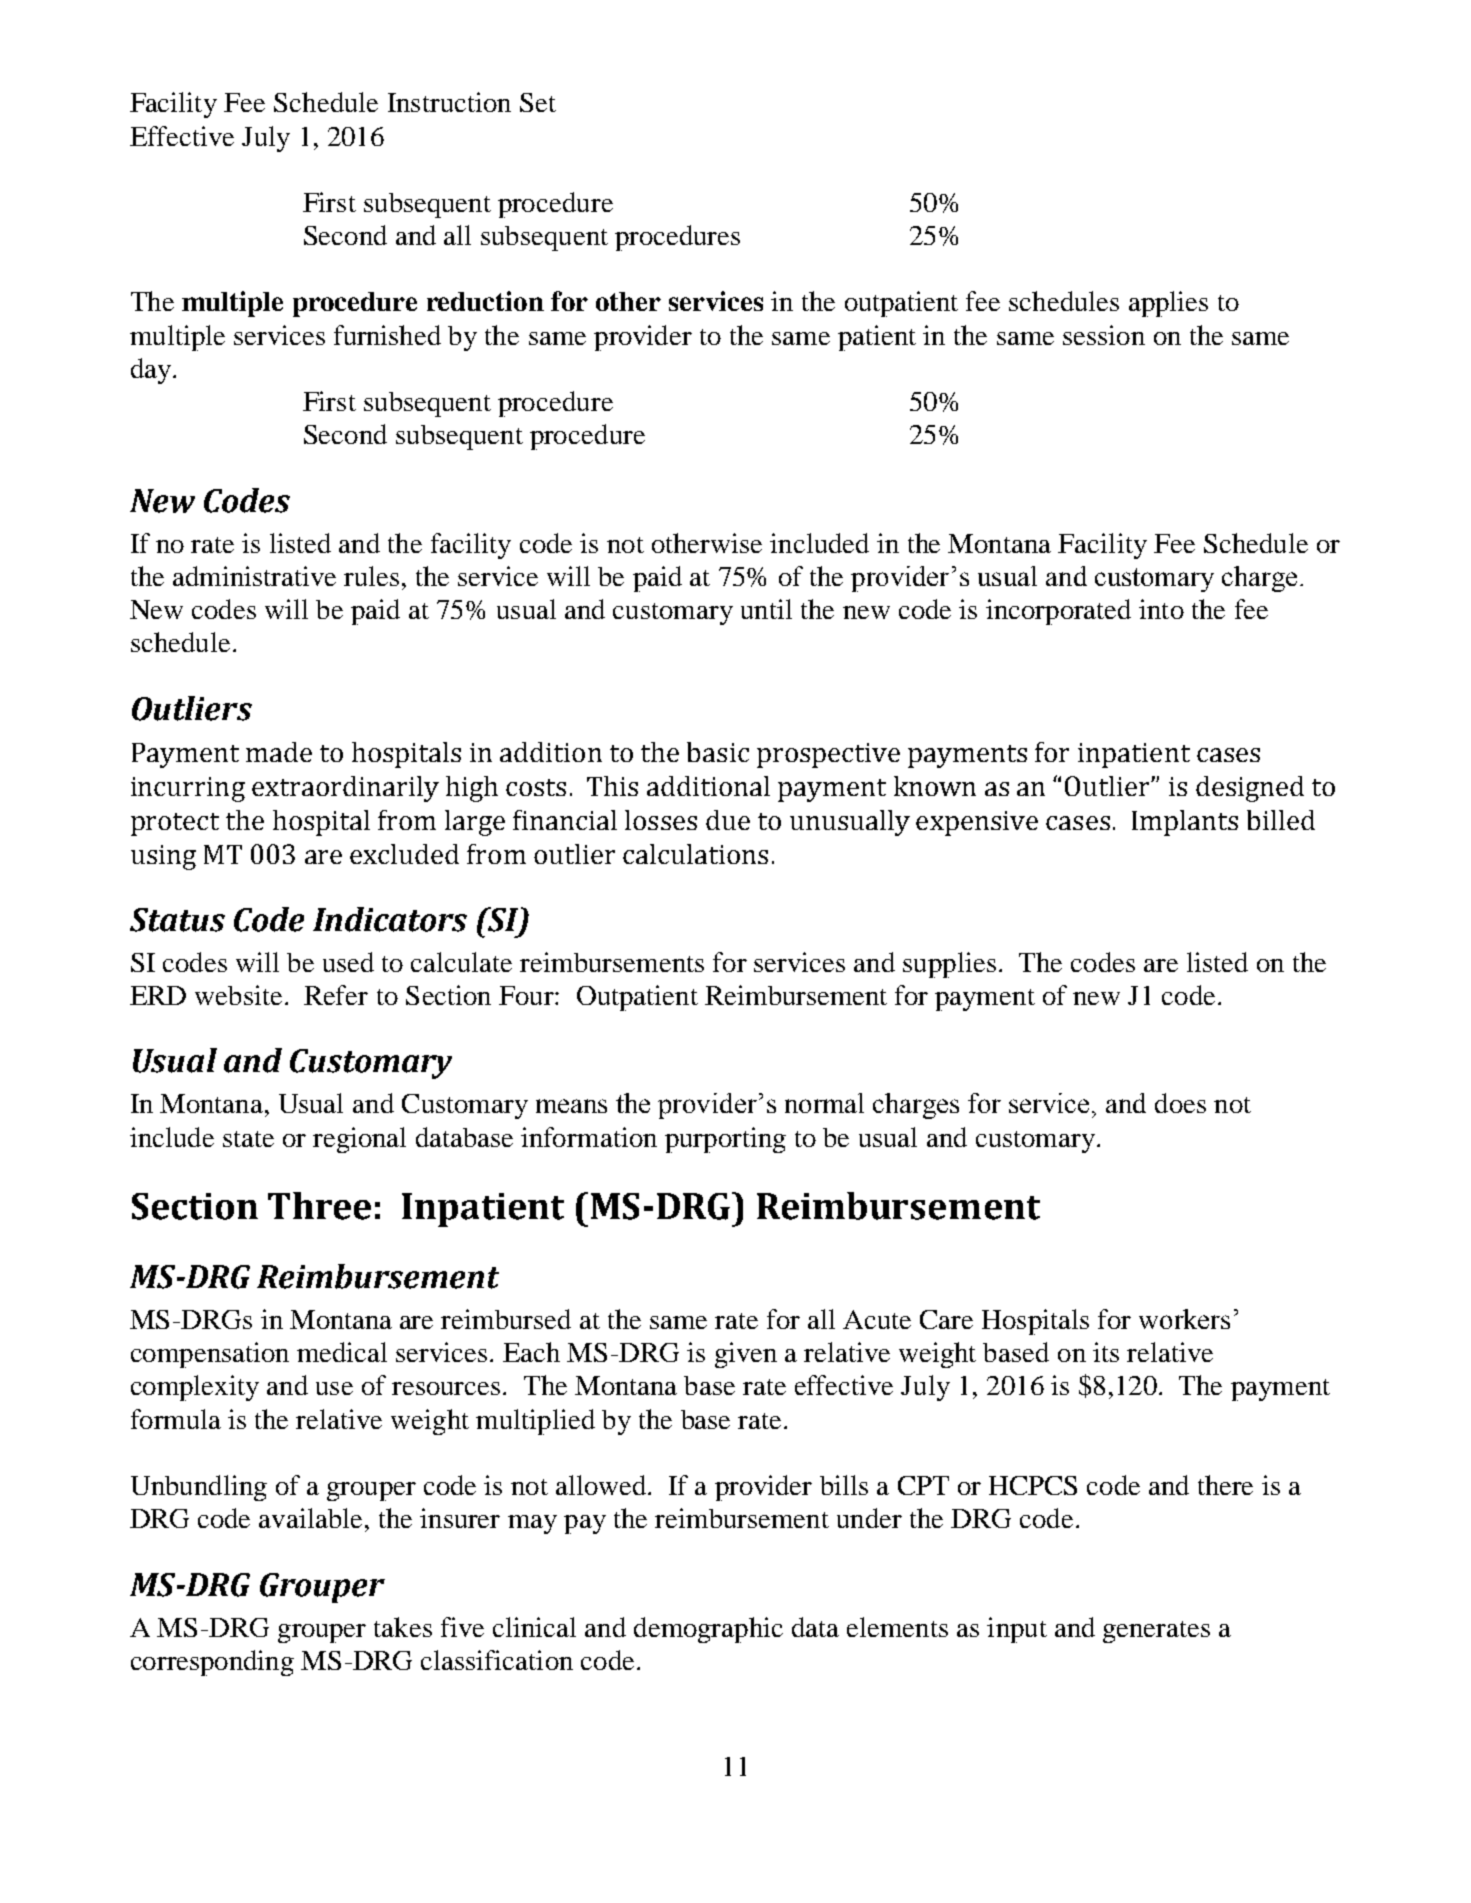 The width and height of the screenshot is (1471, 1903). What do you see at coordinates (1161, 609) in the screenshot?
I see `into` at bounding box center [1161, 609].
